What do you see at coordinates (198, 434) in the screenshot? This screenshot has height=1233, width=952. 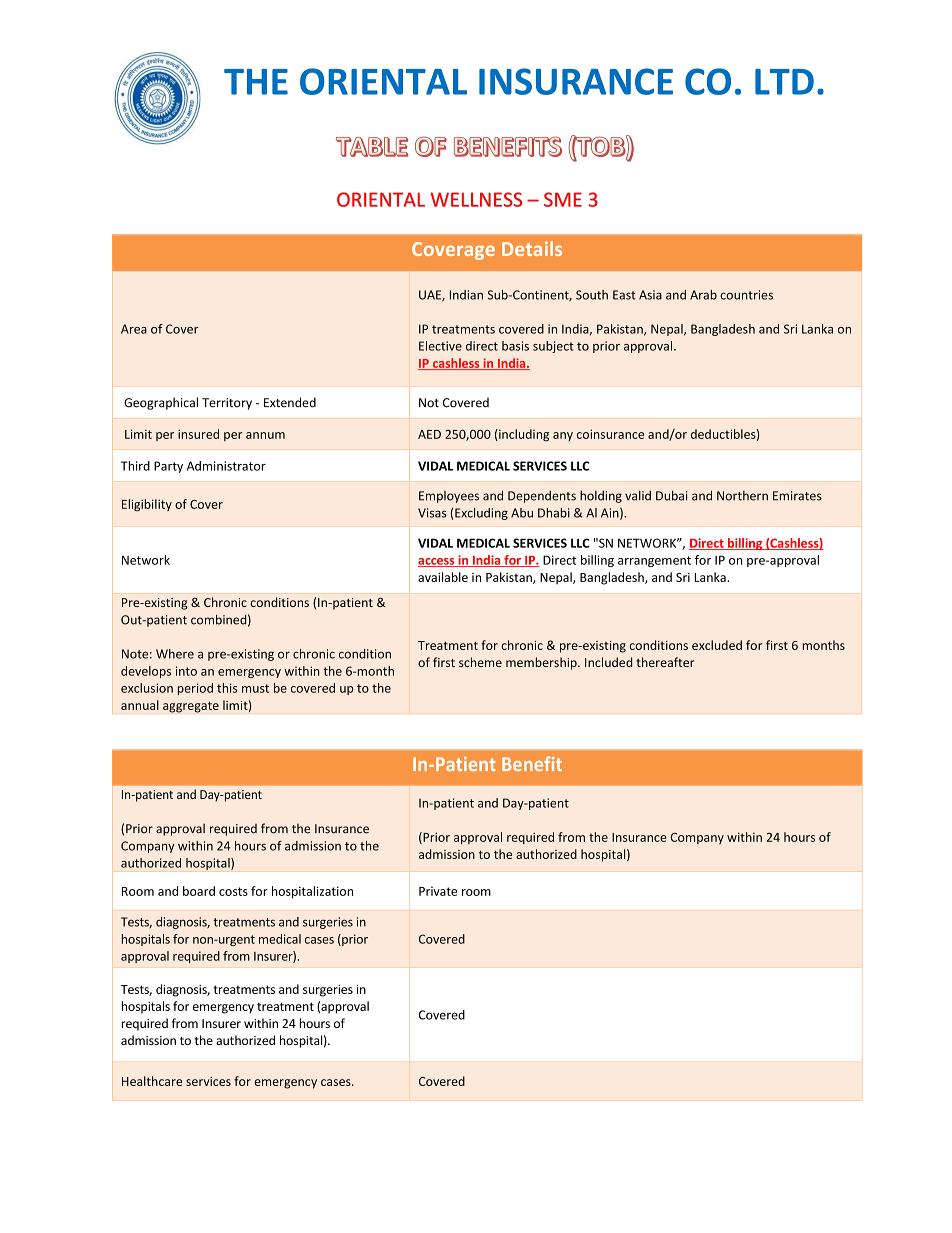 I see `insured` at bounding box center [198, 434].
